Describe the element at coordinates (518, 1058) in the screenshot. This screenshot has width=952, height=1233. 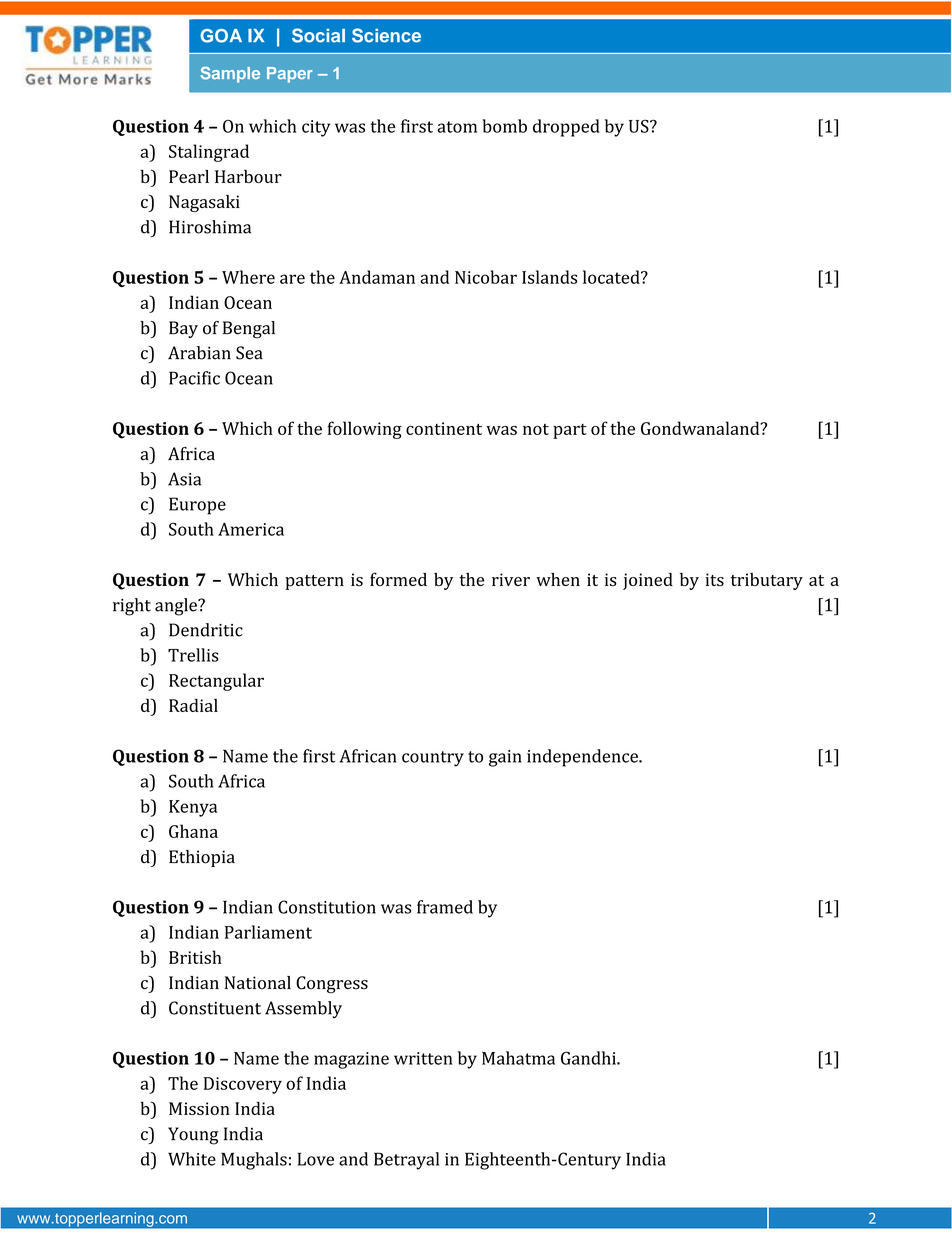
I see `Mahatma` at that location.
